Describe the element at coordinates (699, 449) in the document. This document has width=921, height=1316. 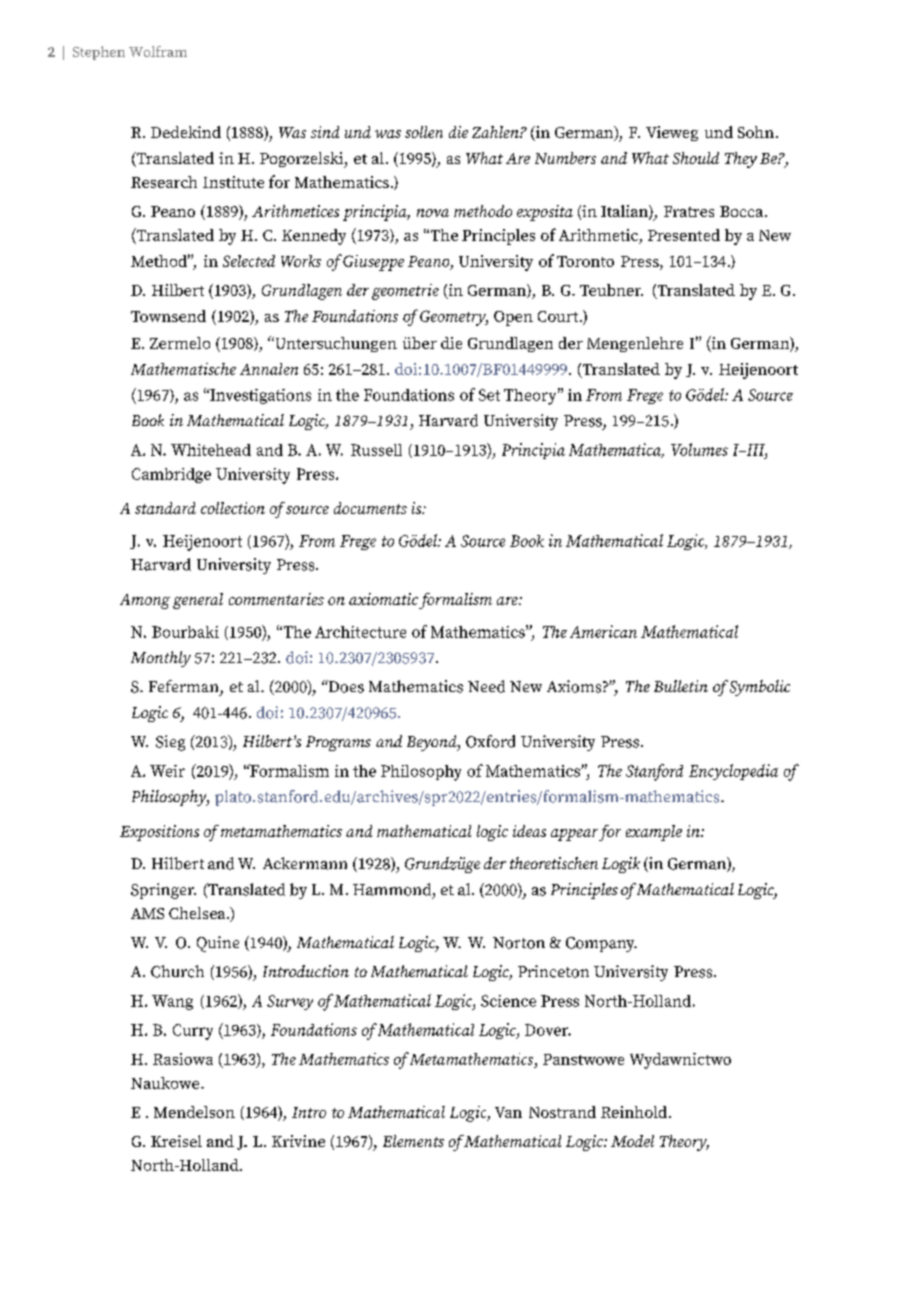
I see `Volumes` at that location.
